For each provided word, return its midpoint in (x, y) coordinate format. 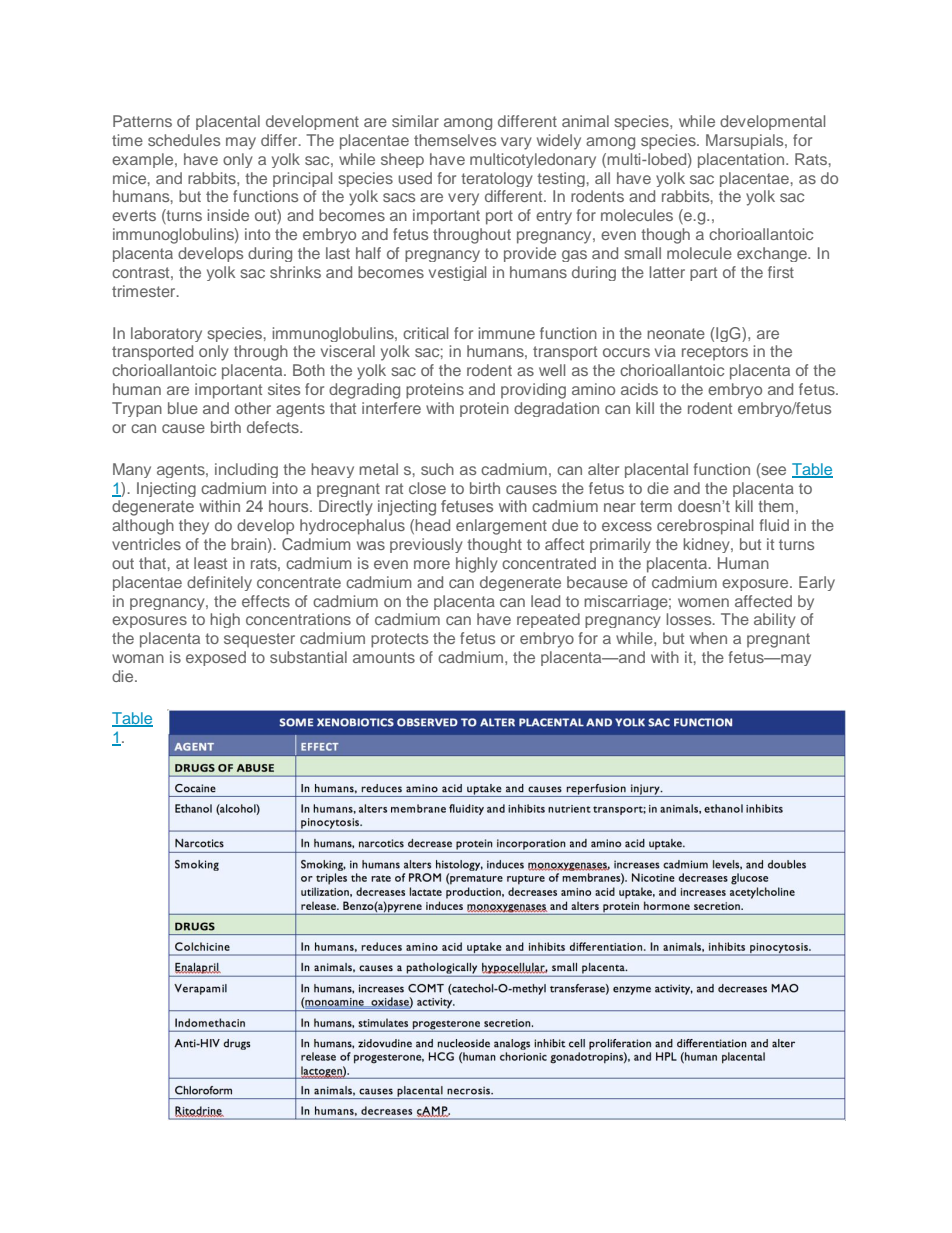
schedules (184, 140)
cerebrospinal (705, 527)
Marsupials (746, 142)
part (703, 274)
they (194, 527)
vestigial (457, 273)
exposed (216, 658)
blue (183, 408)
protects (399, 640)
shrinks (295, 272)
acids (639, 389)
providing (533, 391)
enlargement (501, 527)
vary (516, 143)
